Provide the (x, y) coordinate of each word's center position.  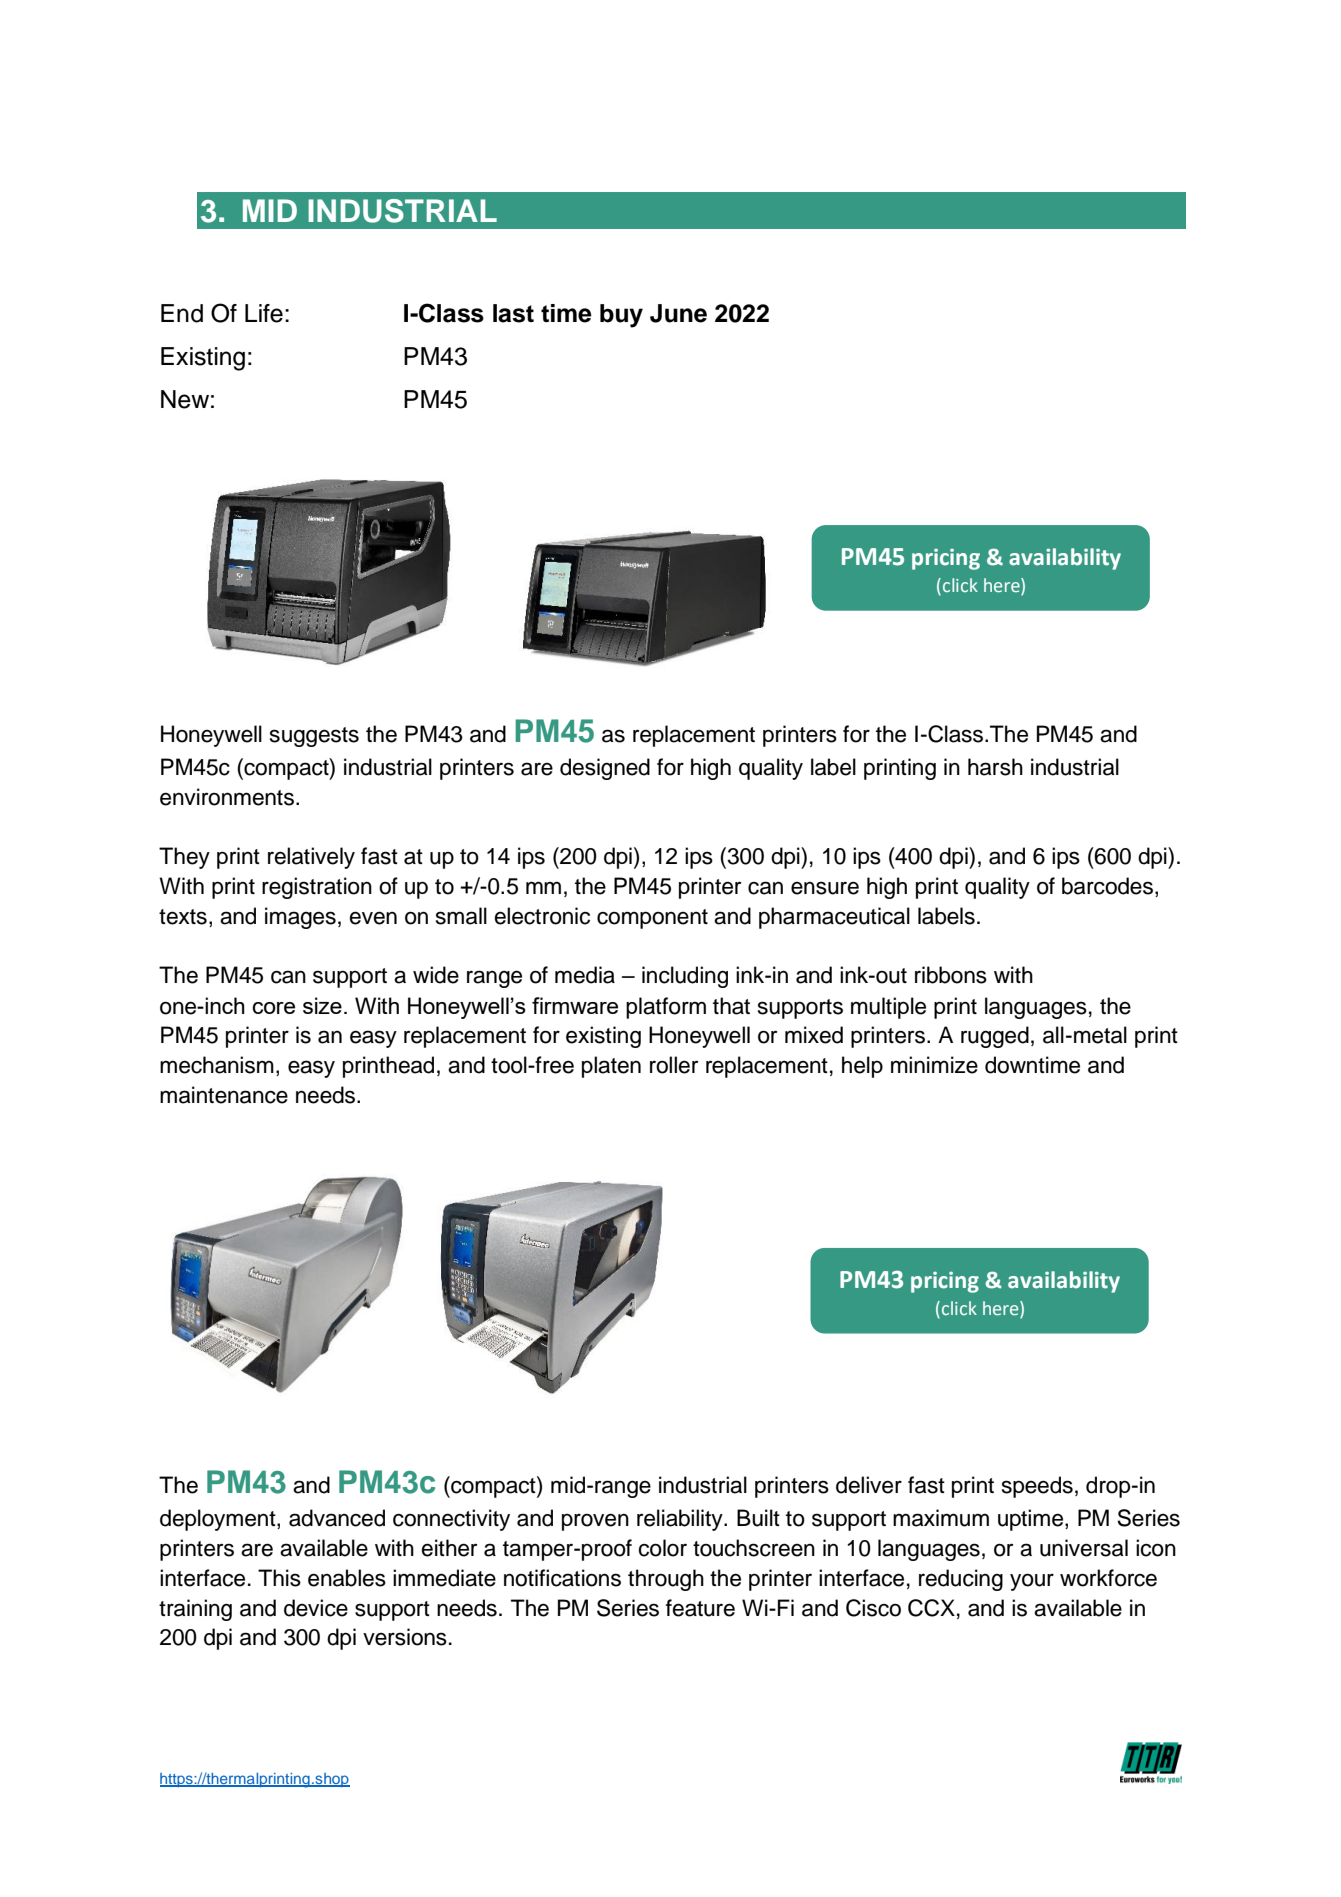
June (678, 313)
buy (621, 316)
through (666, 1580)
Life (264, 313)
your (1032, 1582)
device (316, 1608)
